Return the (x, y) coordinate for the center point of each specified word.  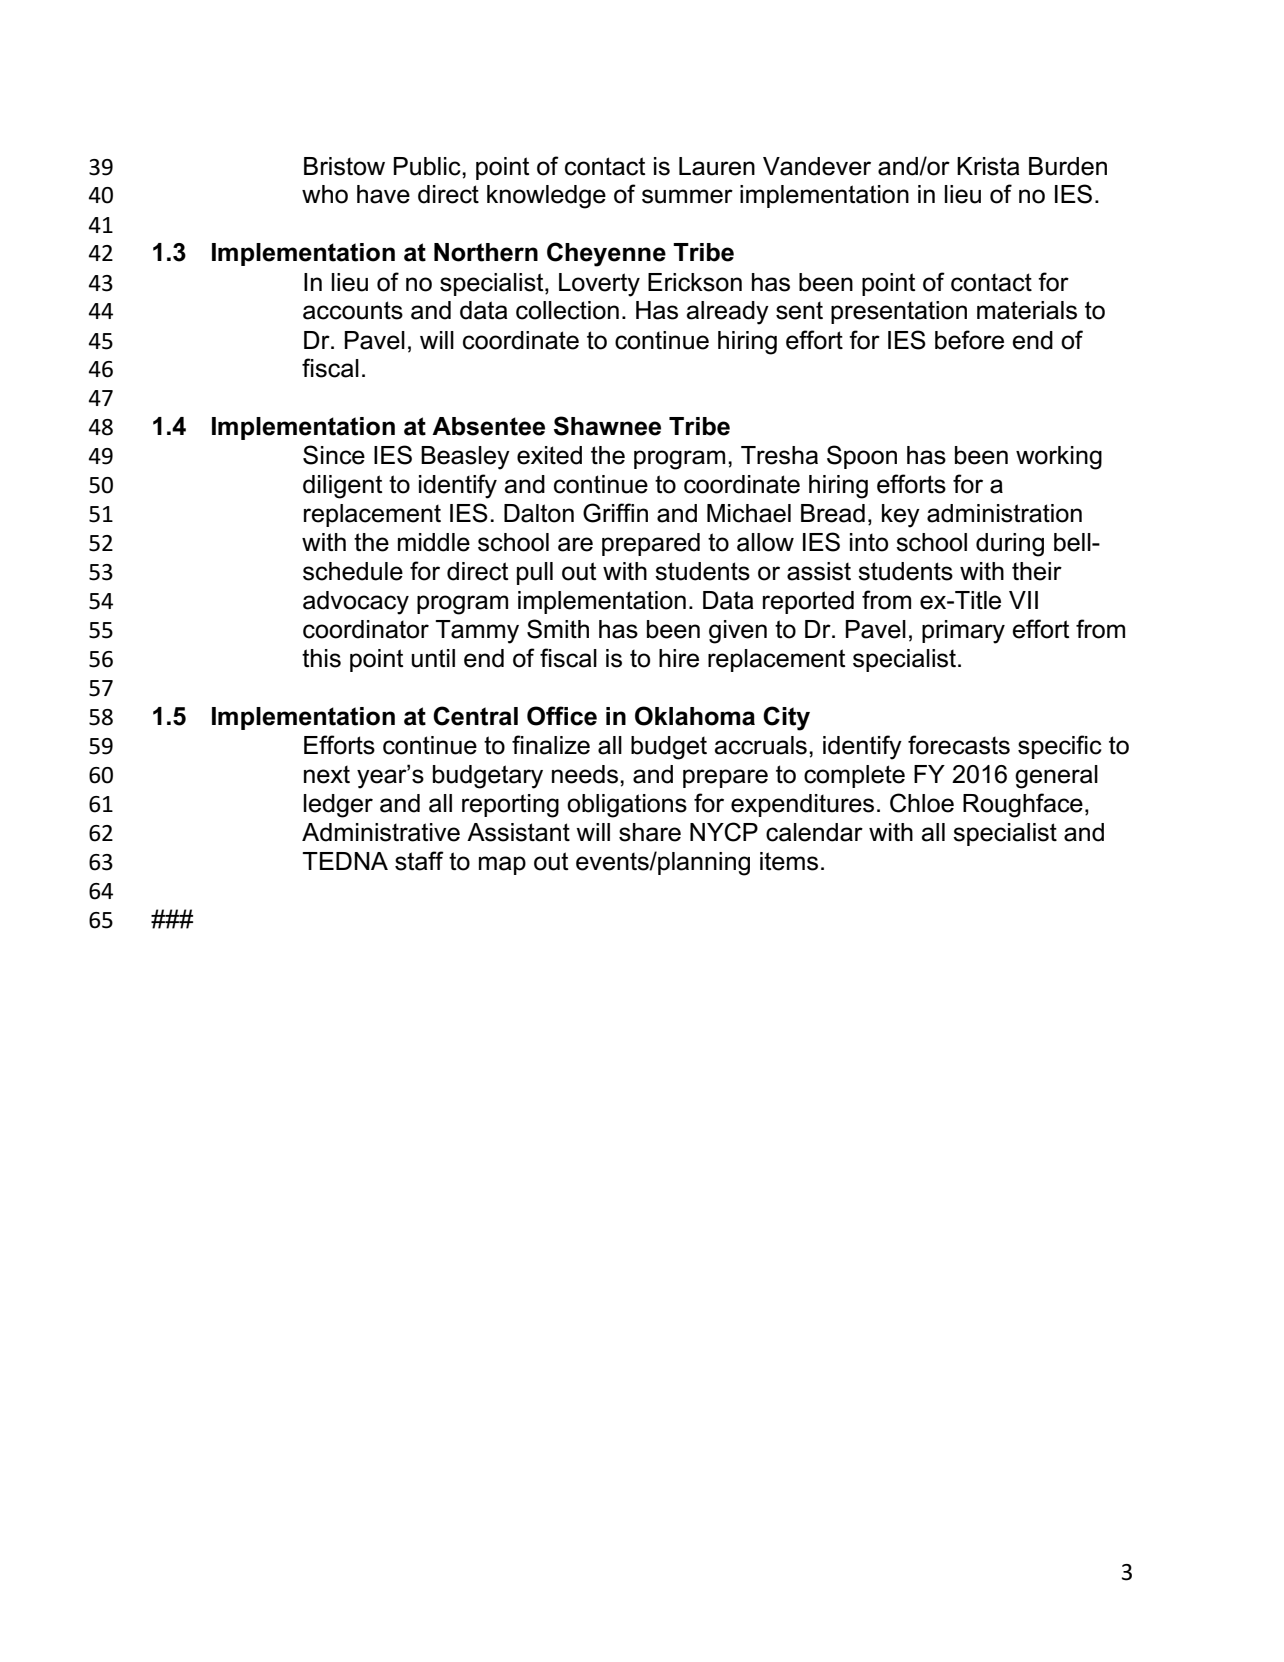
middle (434, 542)
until (433, 658)
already (727, 313)
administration (1004, 513)
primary (963, 632)
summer (687, 196)
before (969, 340)
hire (679, 658)
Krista (988, 166)
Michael (749, 513)
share (650, 832)
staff (419, 861)
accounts (353, 310)
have (383, 194)
